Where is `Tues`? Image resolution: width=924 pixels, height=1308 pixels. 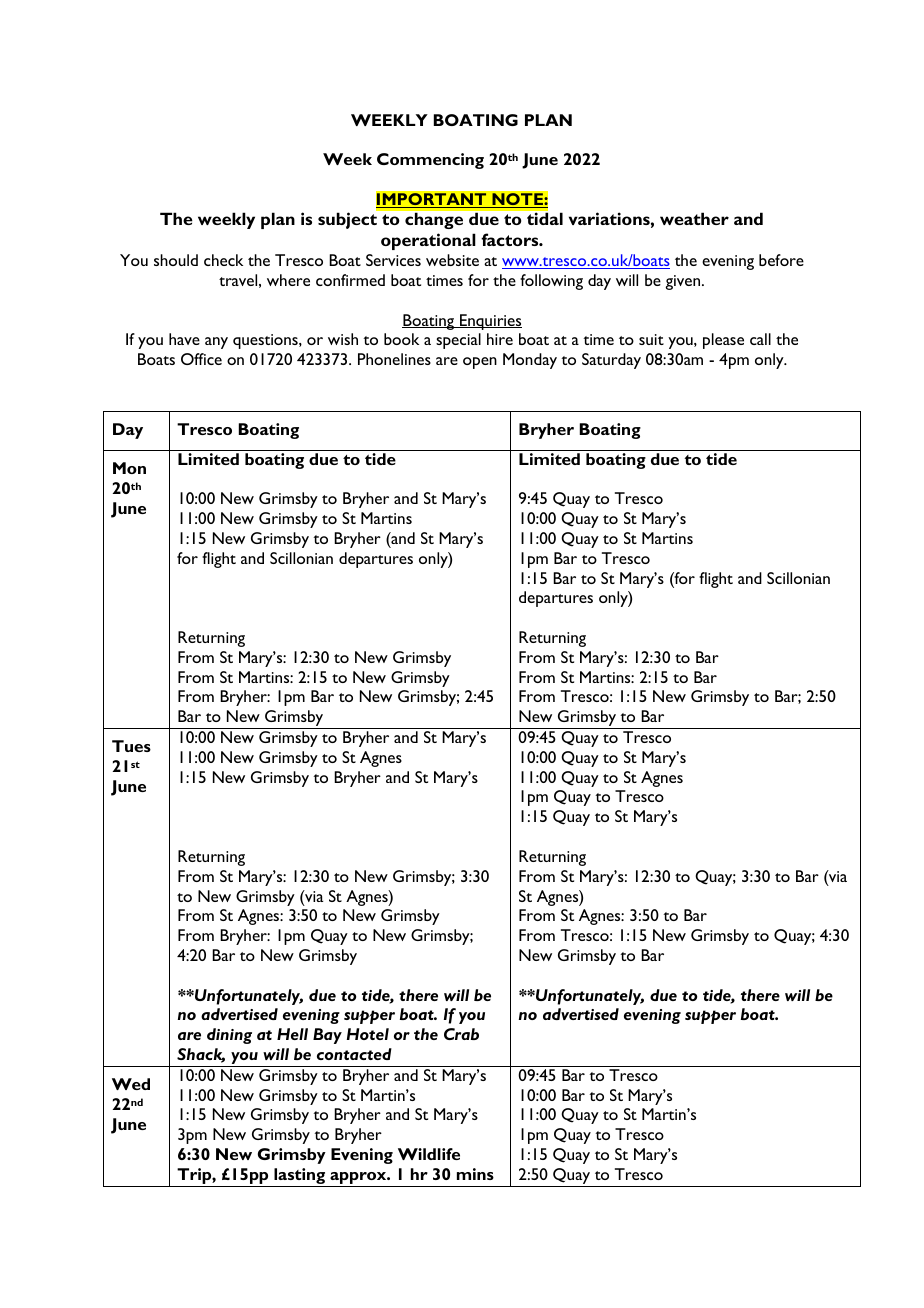
Tues is located at coordinates (131, 746).
